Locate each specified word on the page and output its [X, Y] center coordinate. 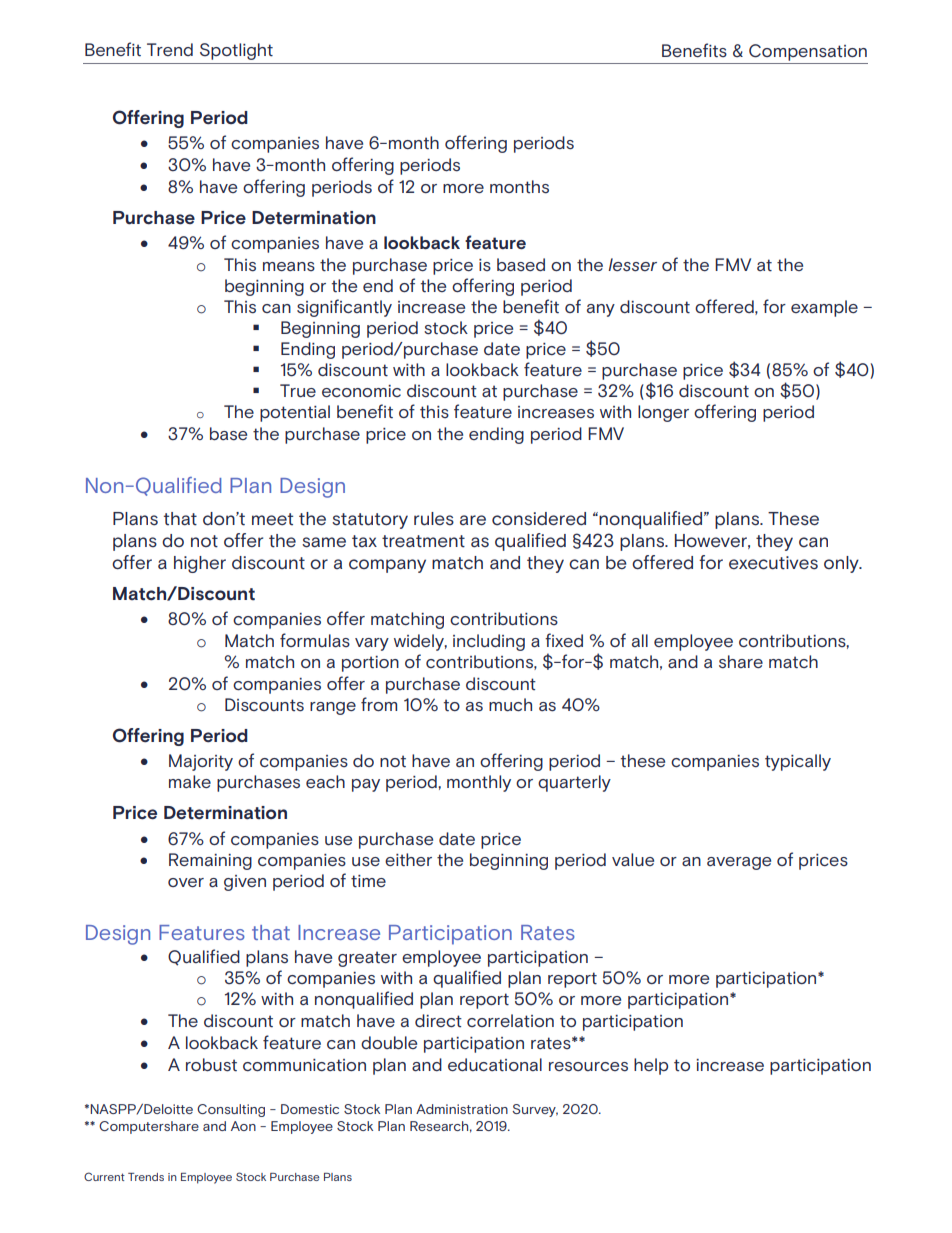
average [739, 863]
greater [367, 959]
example [824, 308]
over [186, 882]
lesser [632, 264]
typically [798, 762]
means [289, 266]
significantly [344, 308]
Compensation [808, 52]
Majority [201, 762]
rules [434, 519]
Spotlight [236, 51]
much [510, 705]
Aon [243, 1126]
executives [773, 563]
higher [200, 564]
